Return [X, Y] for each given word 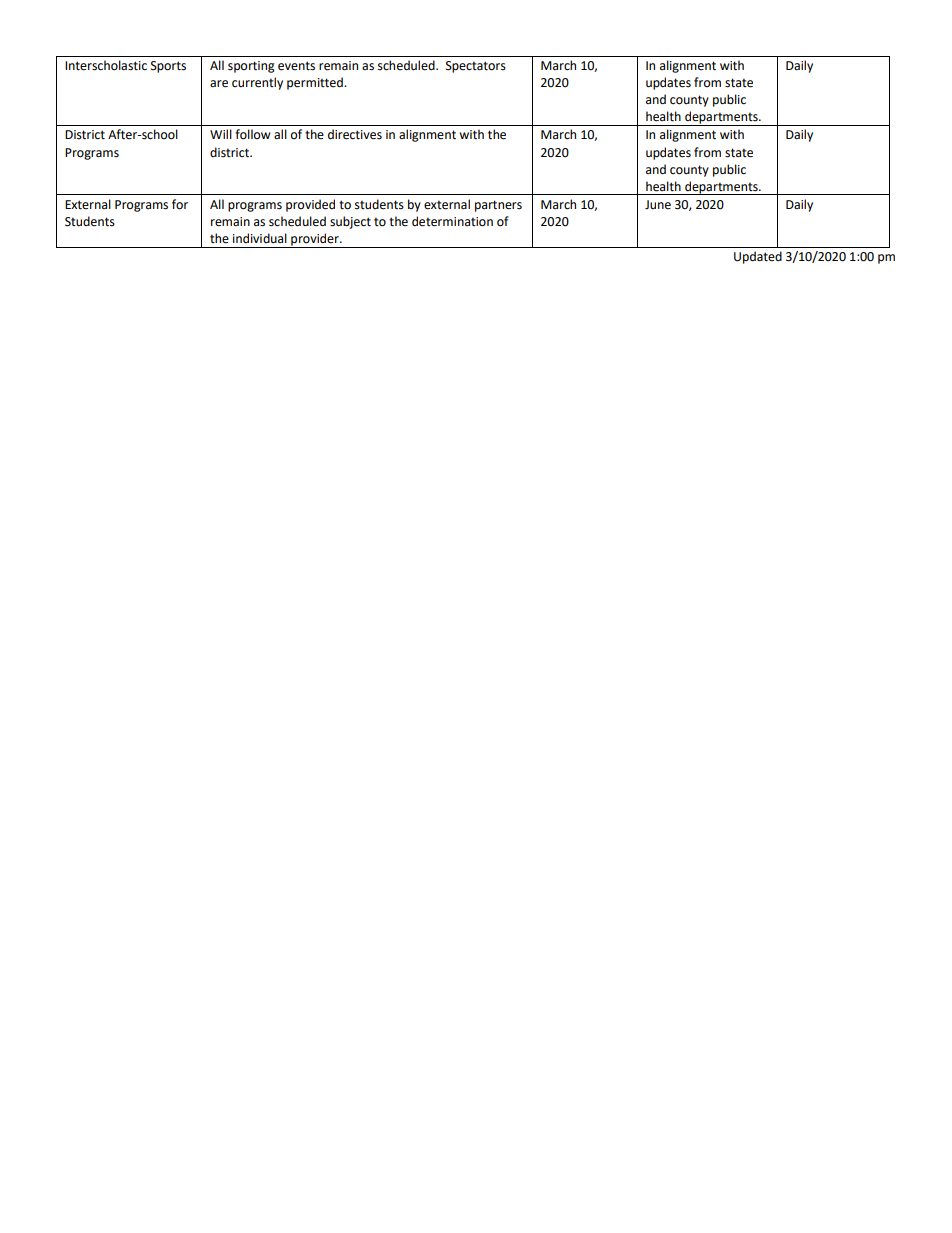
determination [452, 221]
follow [253, 134]
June [658, 205]
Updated [758, 257]
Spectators [476, 67]
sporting [251, 67]
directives [355, 134]
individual [260, 238]
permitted [316, 83]
